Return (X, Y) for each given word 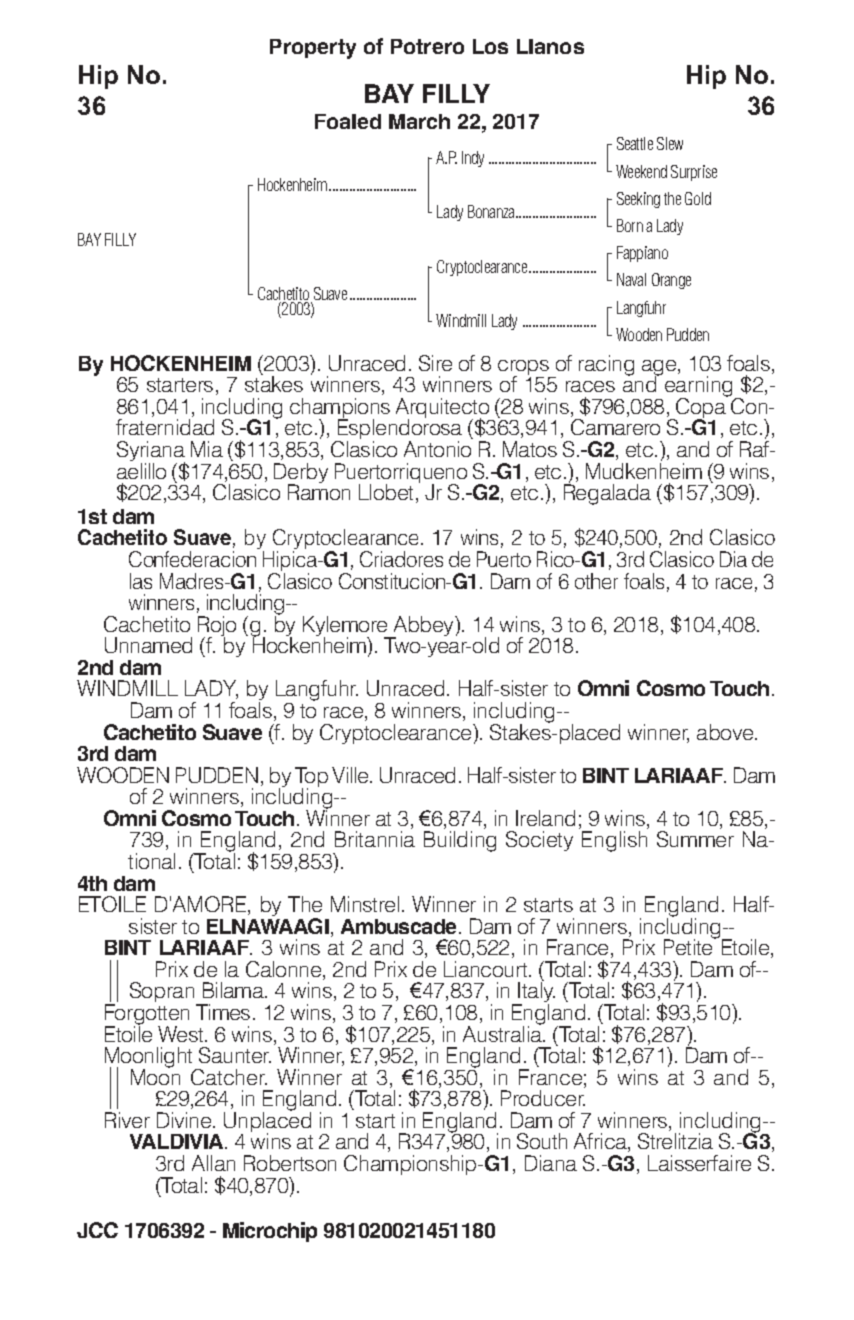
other (596, 581)
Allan (213, 1163)
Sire (435, 363)
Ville (351, 775)
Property (313, 49)
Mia (207, 449)
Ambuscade (400, 926)
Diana (551, 1163)
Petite (689, 946)
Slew (670, 143)
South (542, 1141)
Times (223, 1012)
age (660, 369)
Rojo (217, 627)
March (419, 121)
